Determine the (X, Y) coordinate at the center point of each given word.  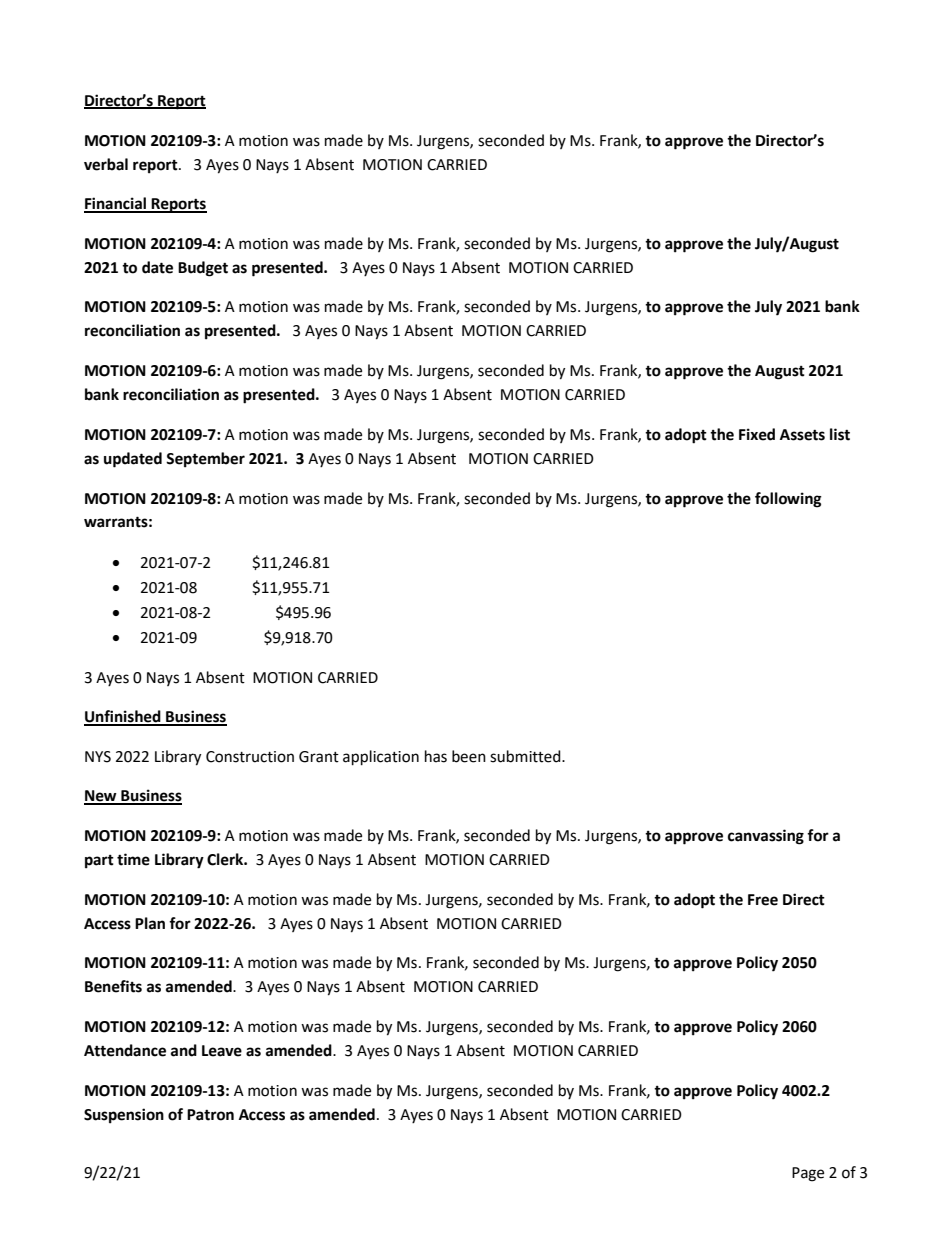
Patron (210, 1115)
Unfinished (123, 717)
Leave (222, 1051)
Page (808, 1174)
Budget (203, 269)
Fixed (757, 434)
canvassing (766, 837)
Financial (116, 204)
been (469, 756)
